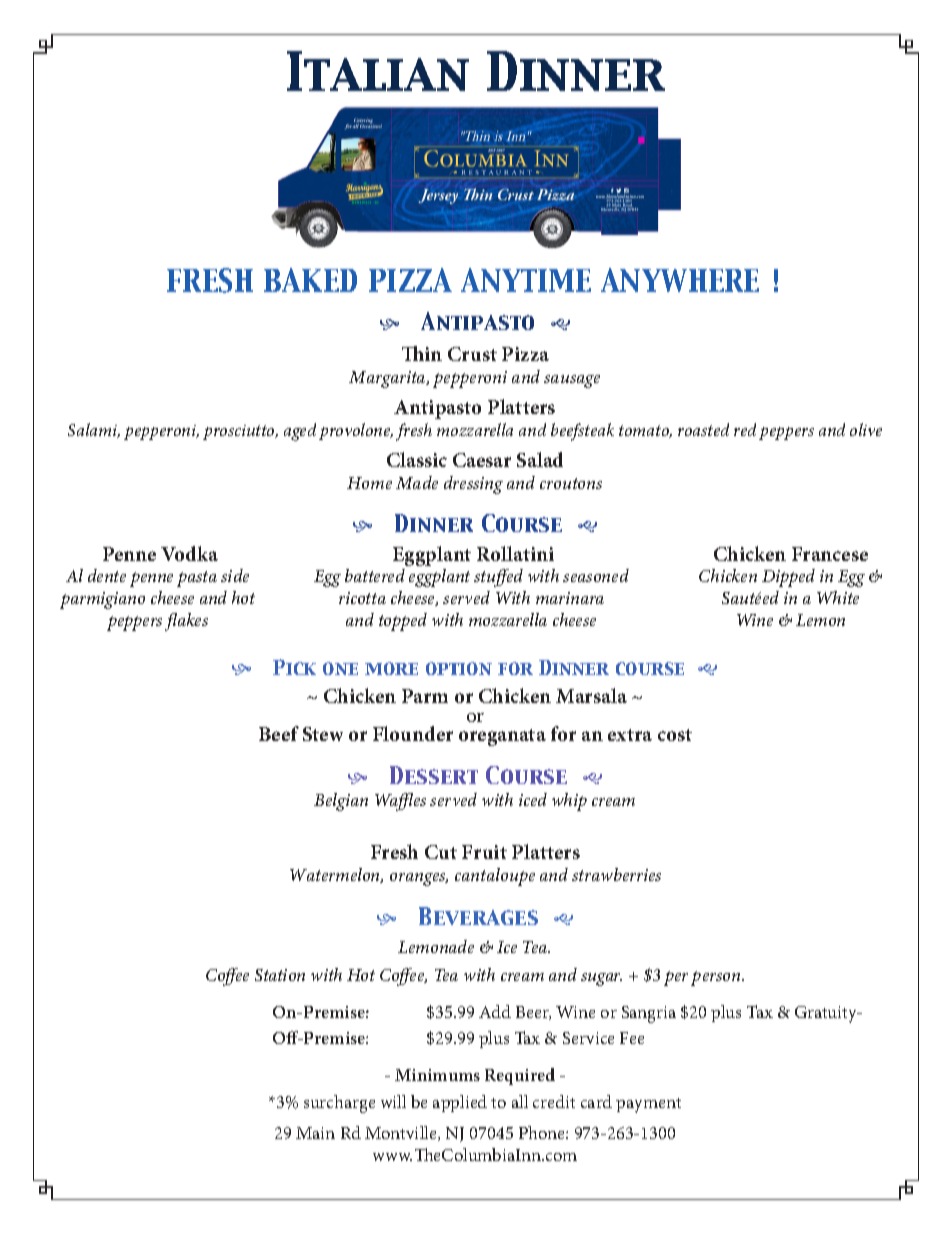 Image resolution: width=952 pixels, height=1233 pixels. What do you see at coordinates (378, 71) in the screenshot?
I see `Italian` at bounding box center [378, 71].
